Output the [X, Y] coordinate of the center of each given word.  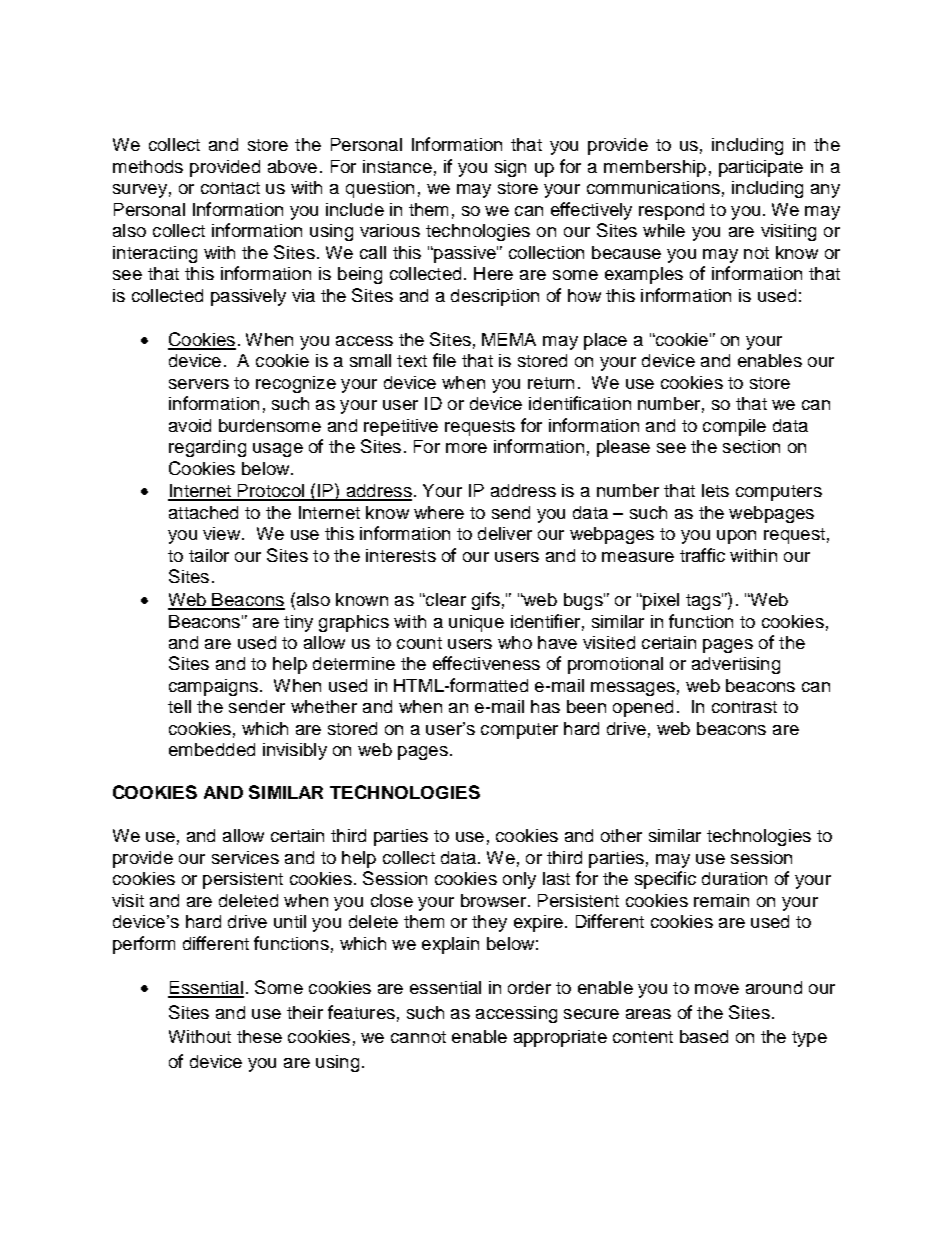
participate [761, 168]
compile [734, 427]
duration [734, 878]
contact [230, 188]
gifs [486, 601]
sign [510, 168]
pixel [660, 601]
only [519, 880]
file [444, 360]
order [529, 987]
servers [199, 384]
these [259, 1036]
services [245, 857]
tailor [209, 555]
